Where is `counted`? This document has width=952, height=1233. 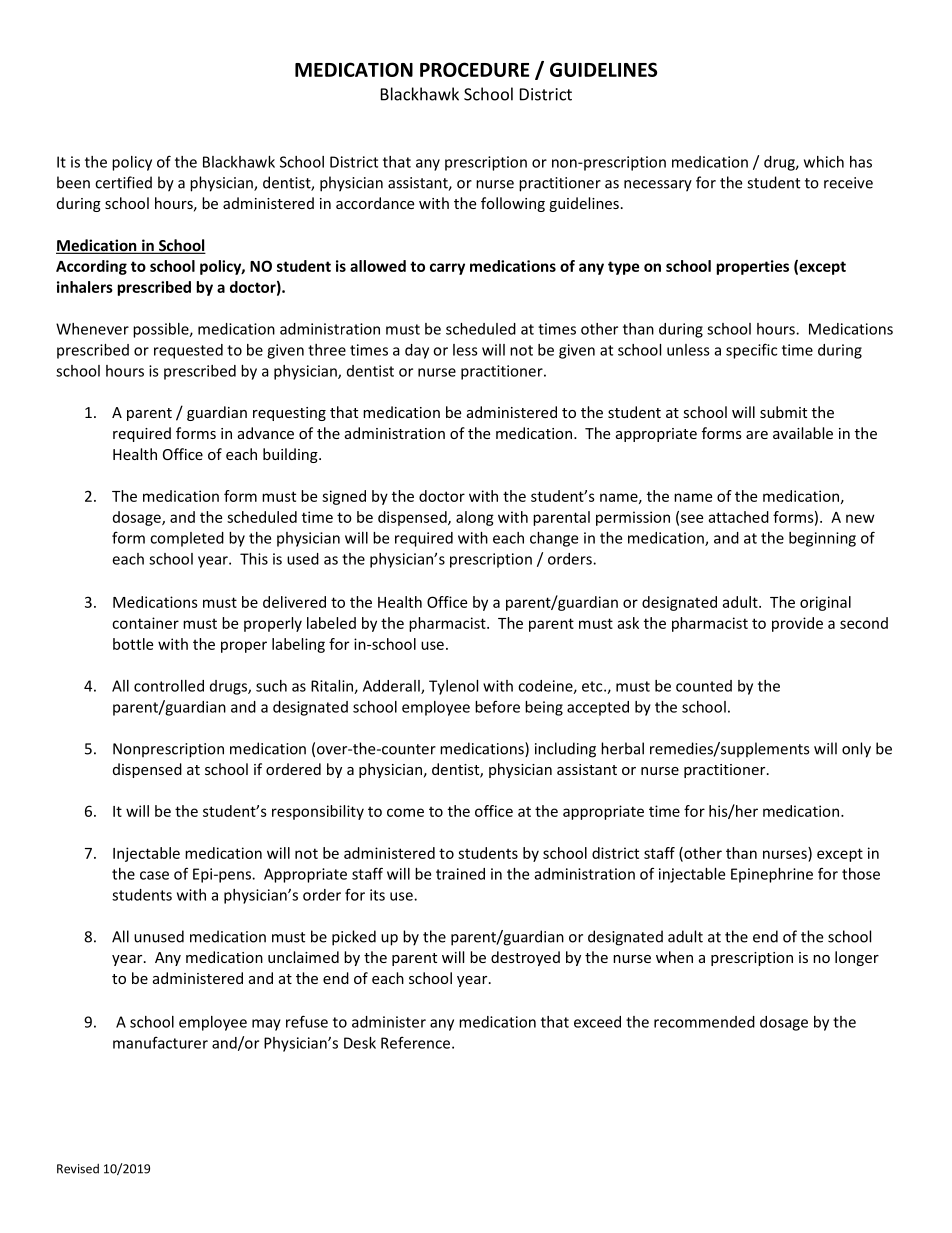 counted is located at coordinates (704, 686).
